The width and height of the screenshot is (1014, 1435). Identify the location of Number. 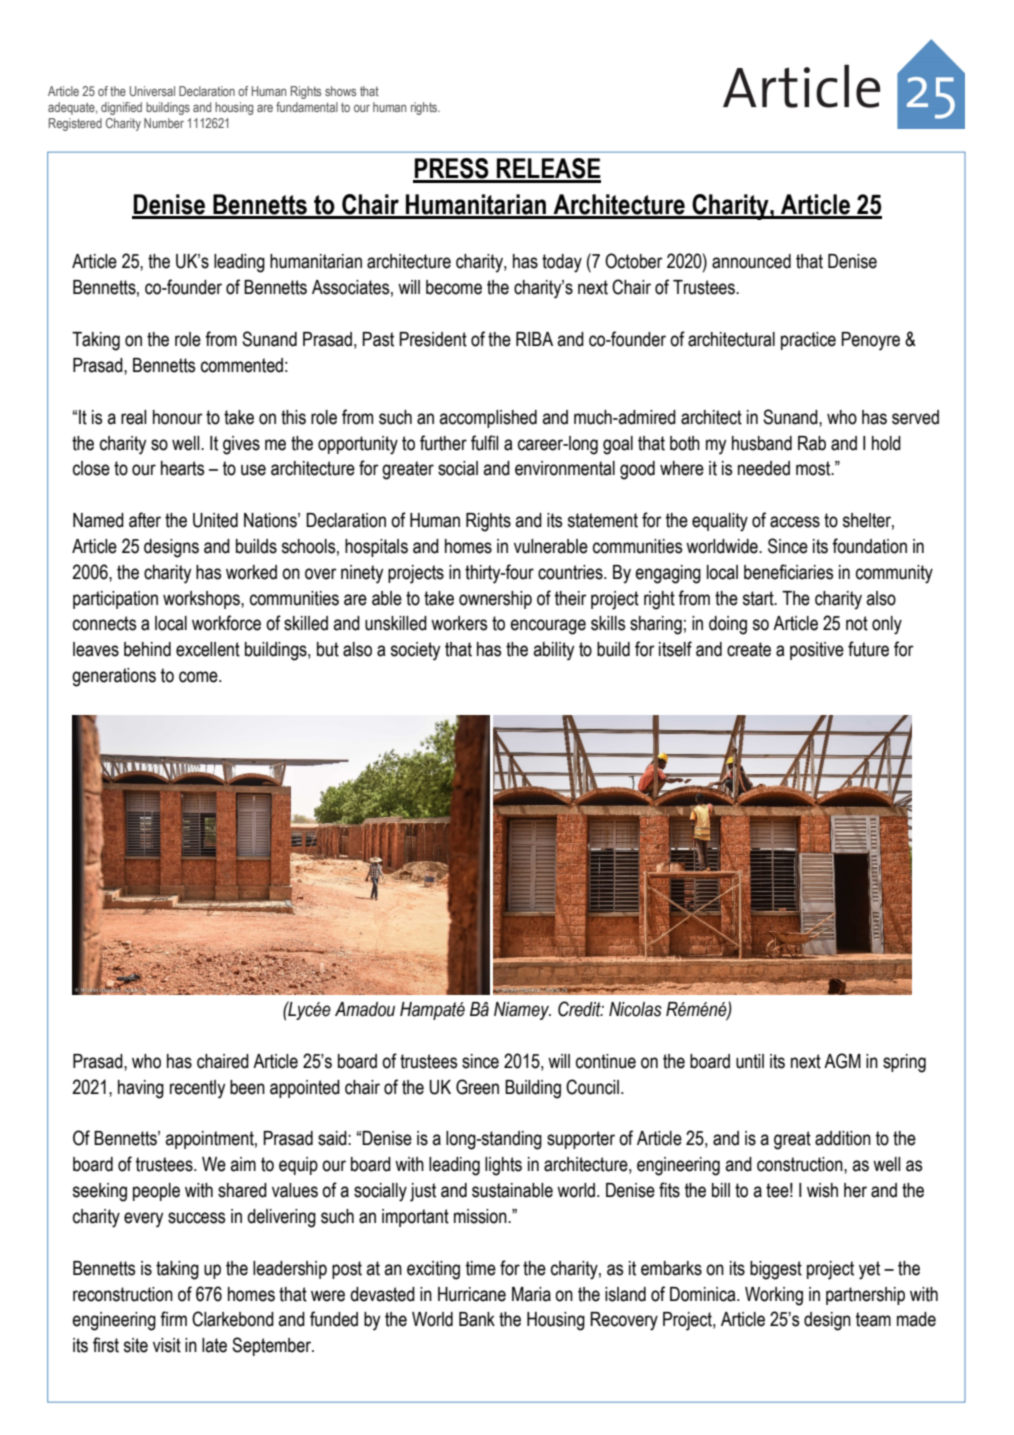
(164, 123).
